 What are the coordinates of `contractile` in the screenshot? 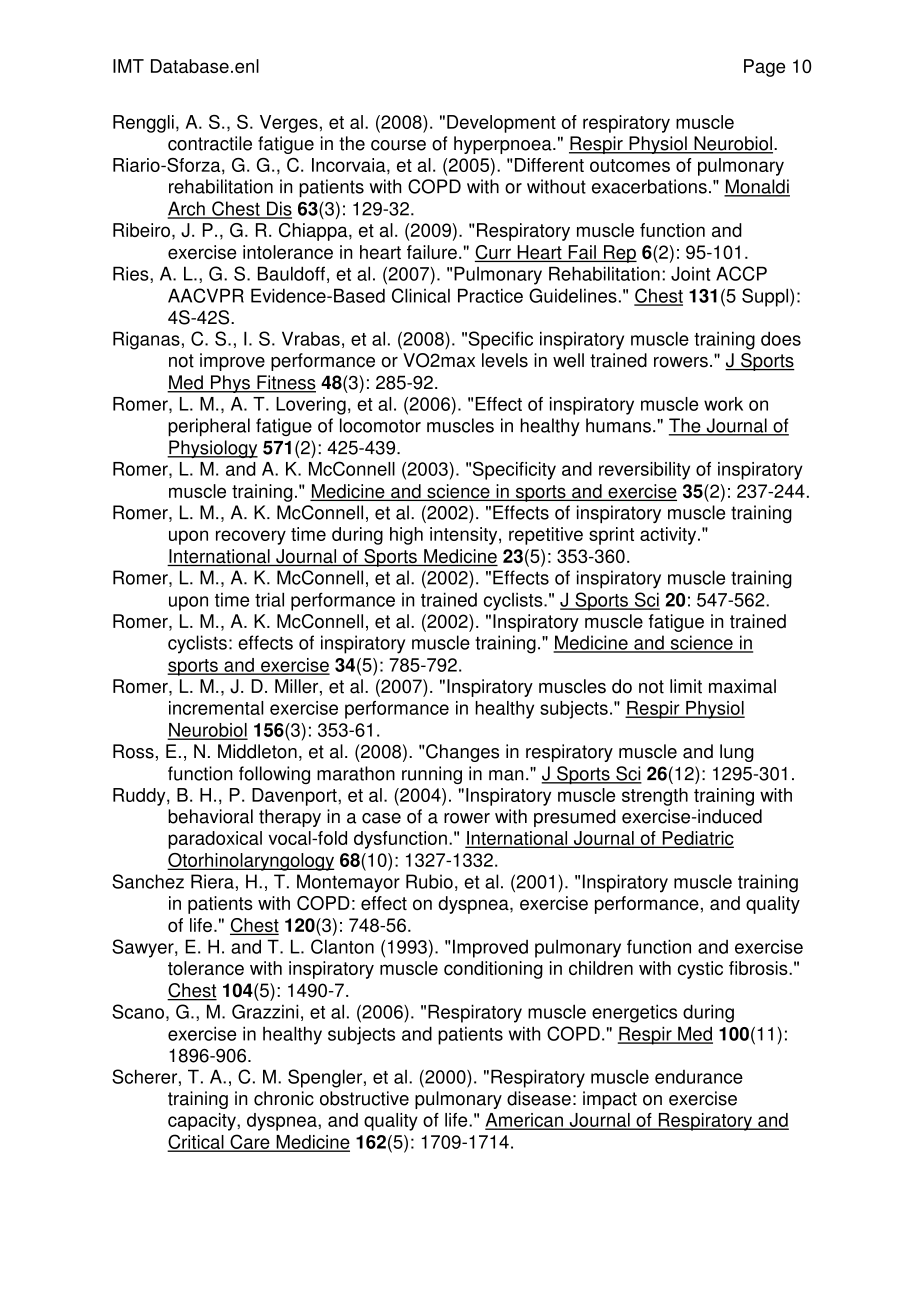 It's located at (210, 143).
